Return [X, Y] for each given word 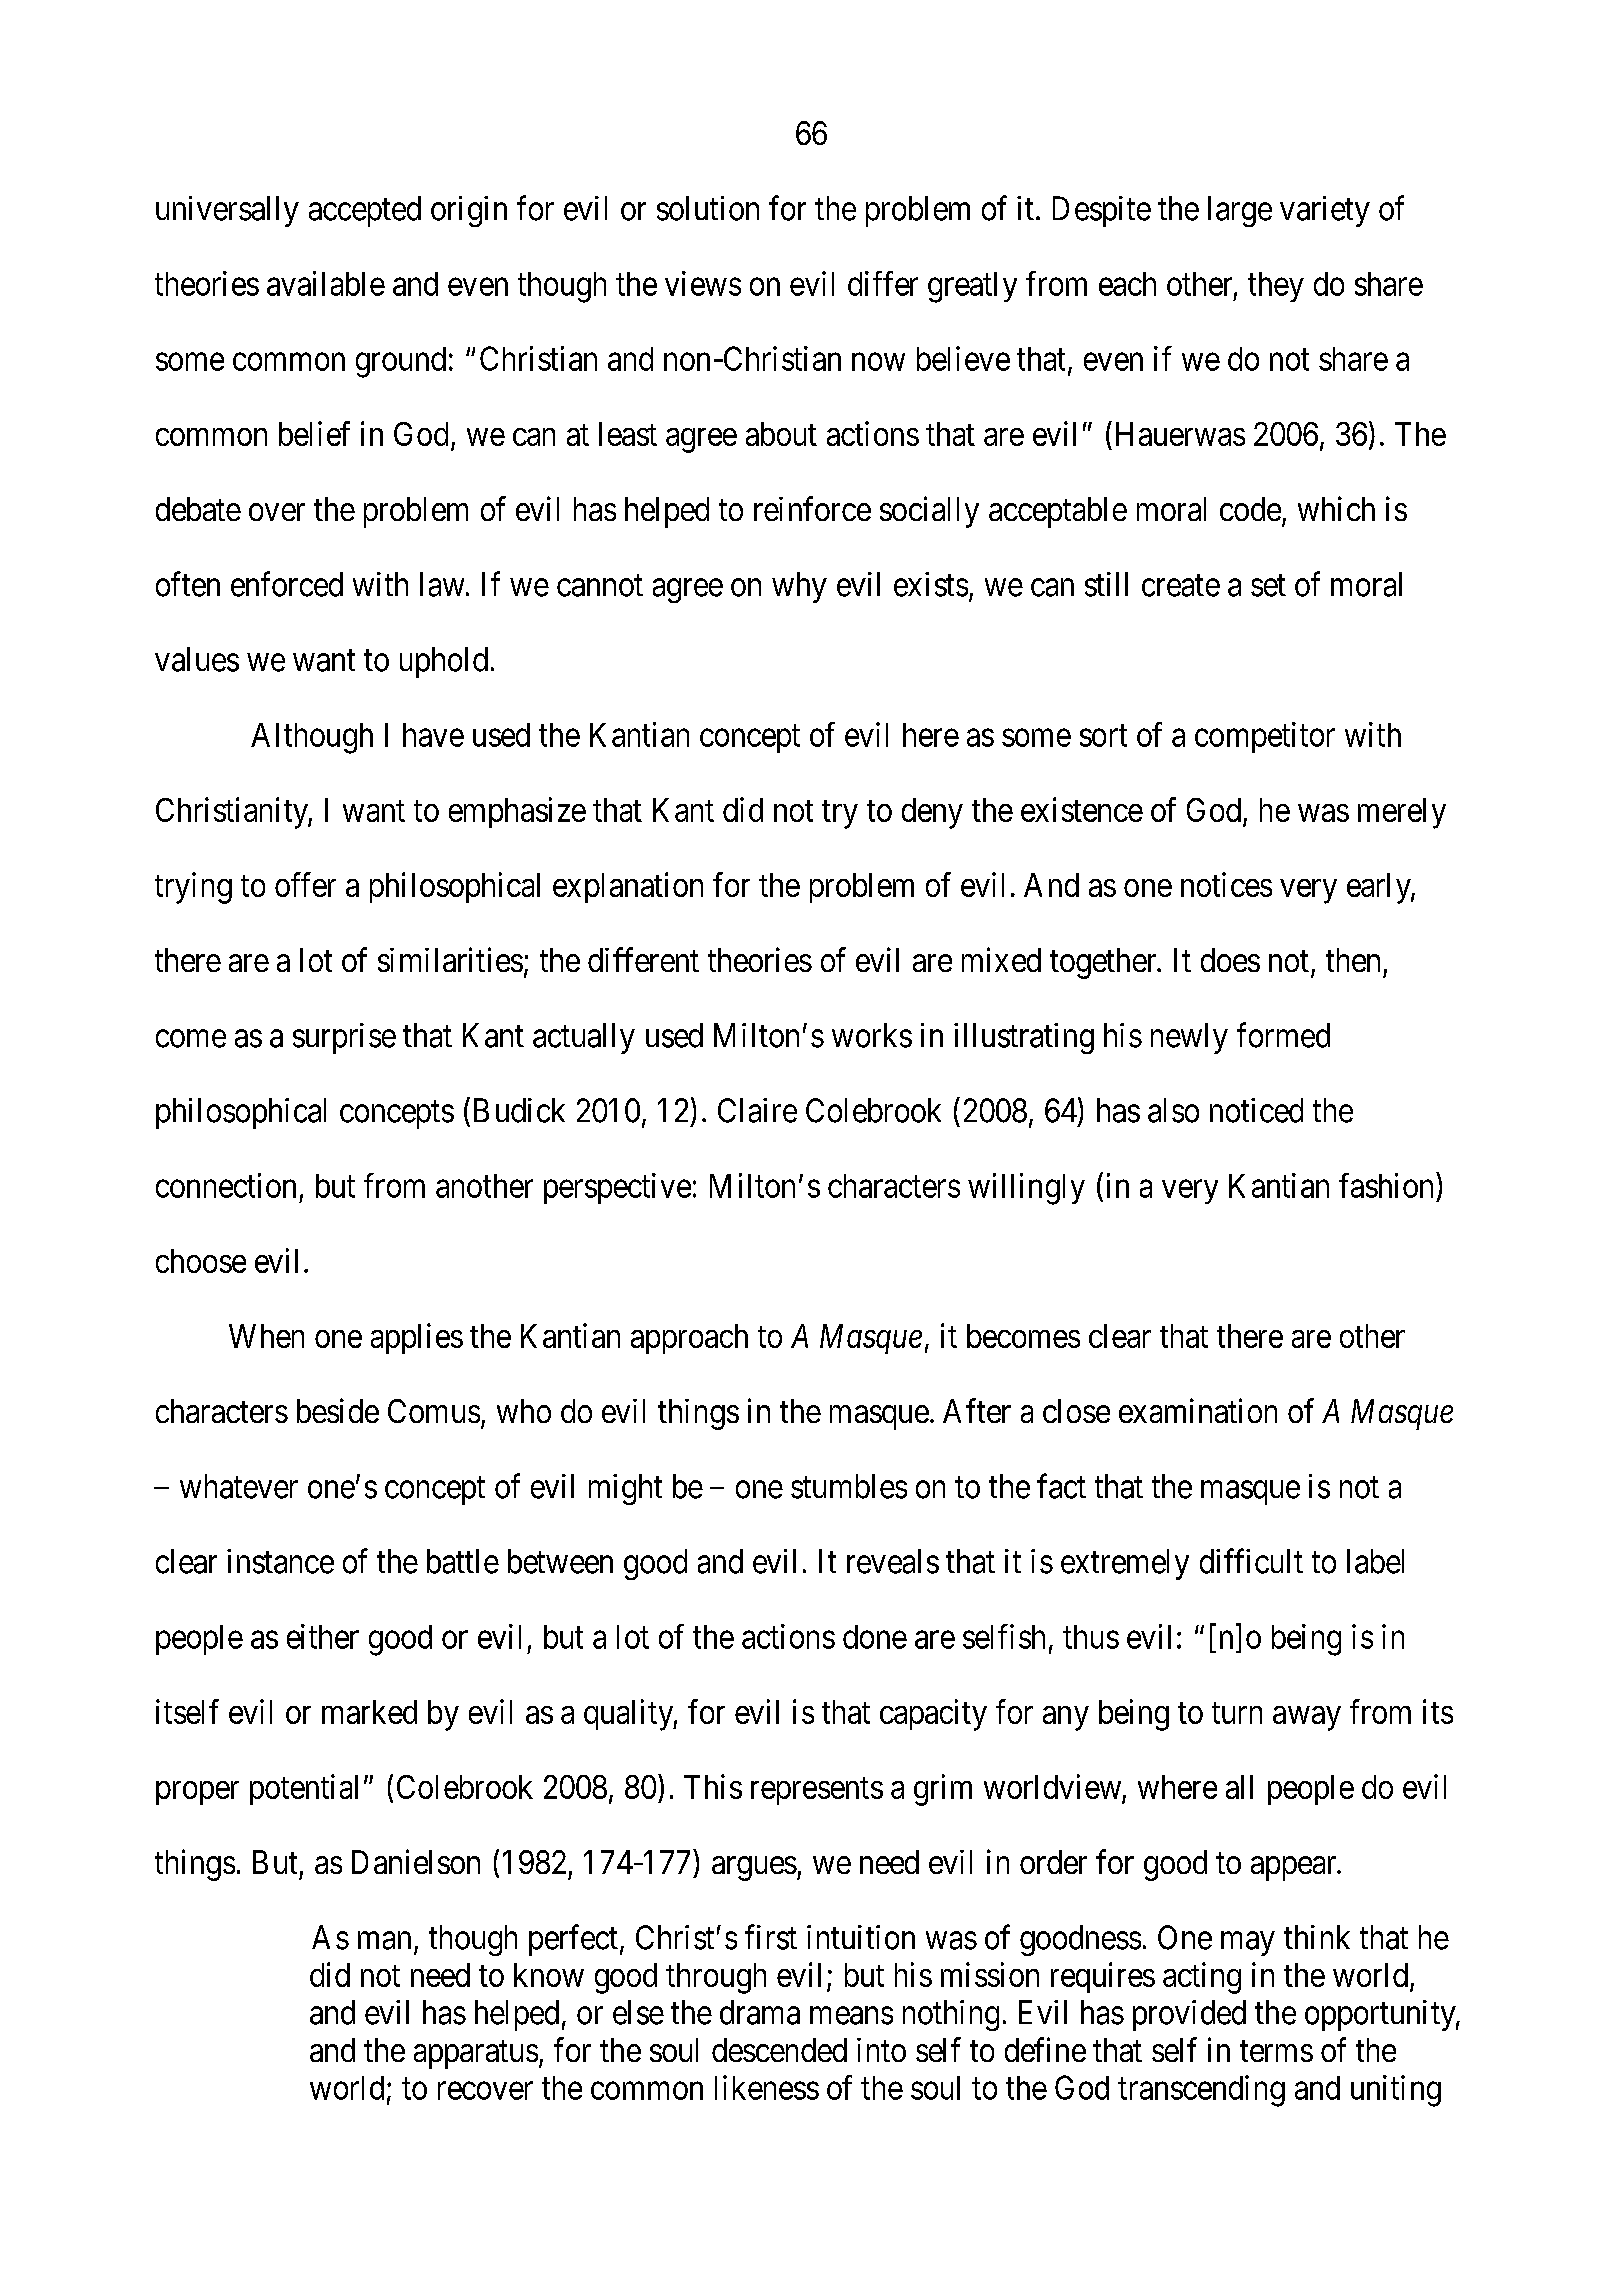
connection [226, 1185]
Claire [757, 1110]
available [326, 283]
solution [708, 208]
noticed [1256, 1110]
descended [779, 2050]
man [384, 1941]
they [1276, 287]
